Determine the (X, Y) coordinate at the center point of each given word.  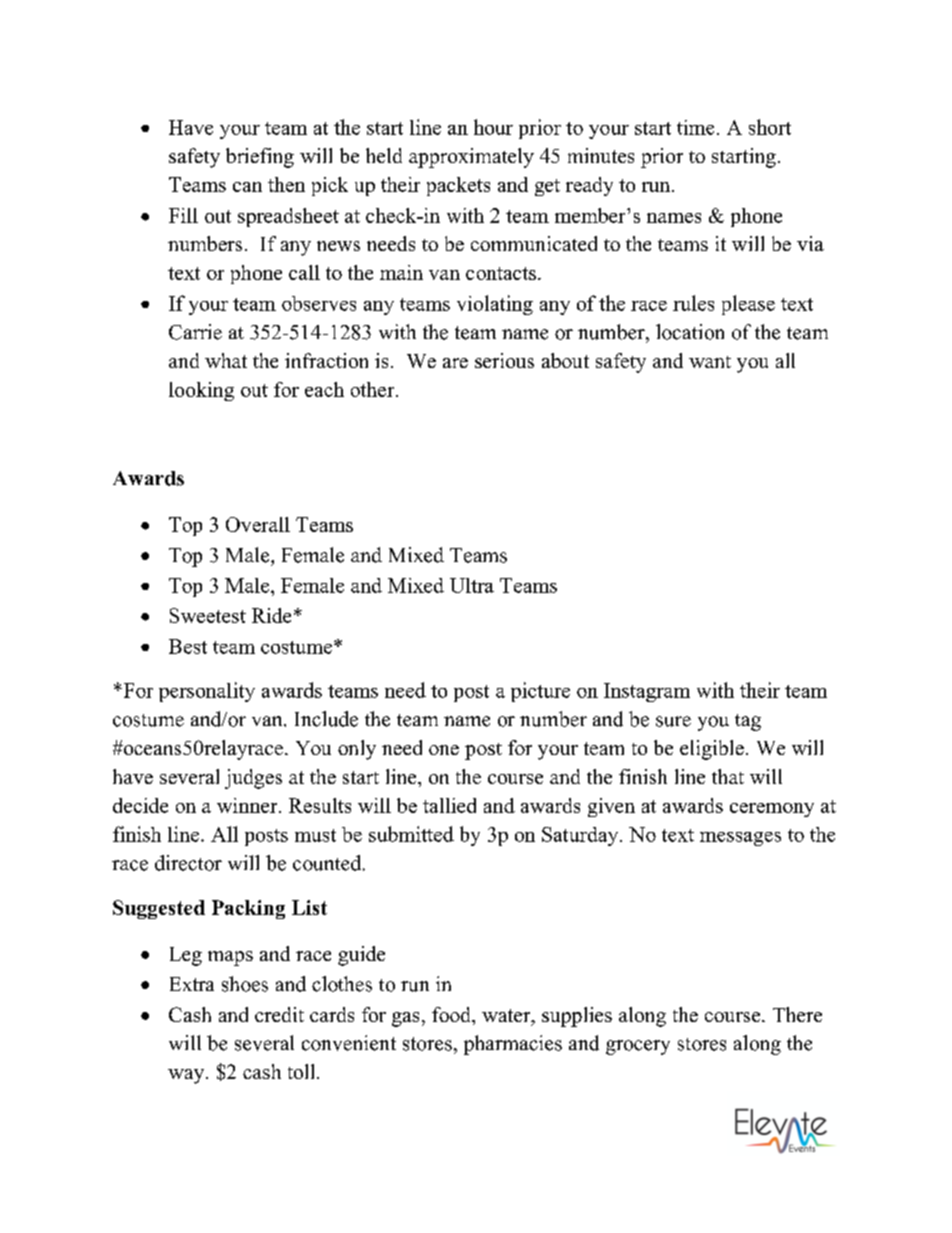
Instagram (647, 692)
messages (740, 839)
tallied (449, 805)
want (710, 362)
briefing (260, 158)
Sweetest (208, 615)
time (695, 127)
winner (248, 805)
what (226, 360)
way (187, 1076)
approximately (471, 158)
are (455, 363)
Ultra (472, 585)
